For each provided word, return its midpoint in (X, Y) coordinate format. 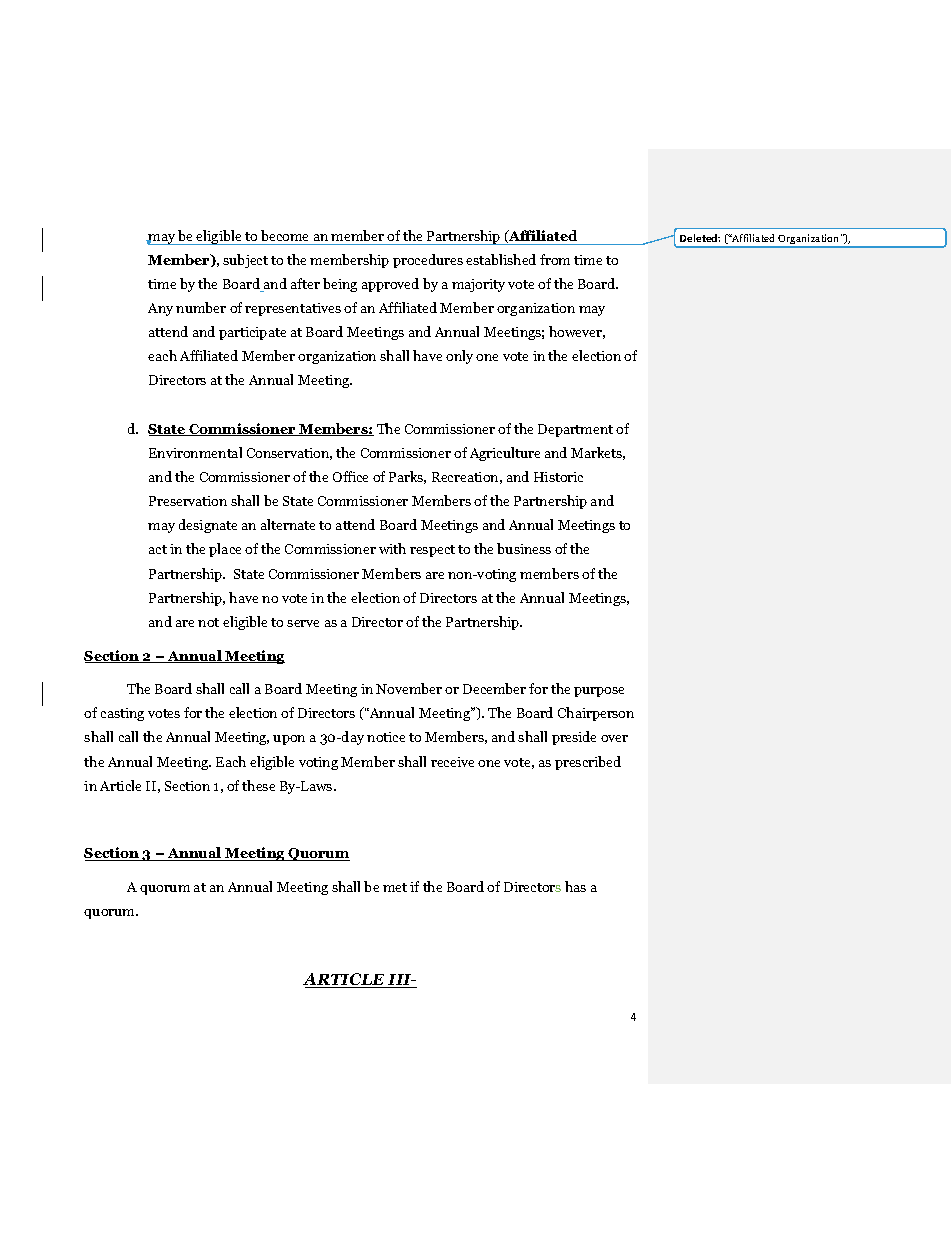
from (555, 259)
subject (245, 261)
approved (390, 285)
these (258, 785)
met (395, 887)
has (575, 886)
